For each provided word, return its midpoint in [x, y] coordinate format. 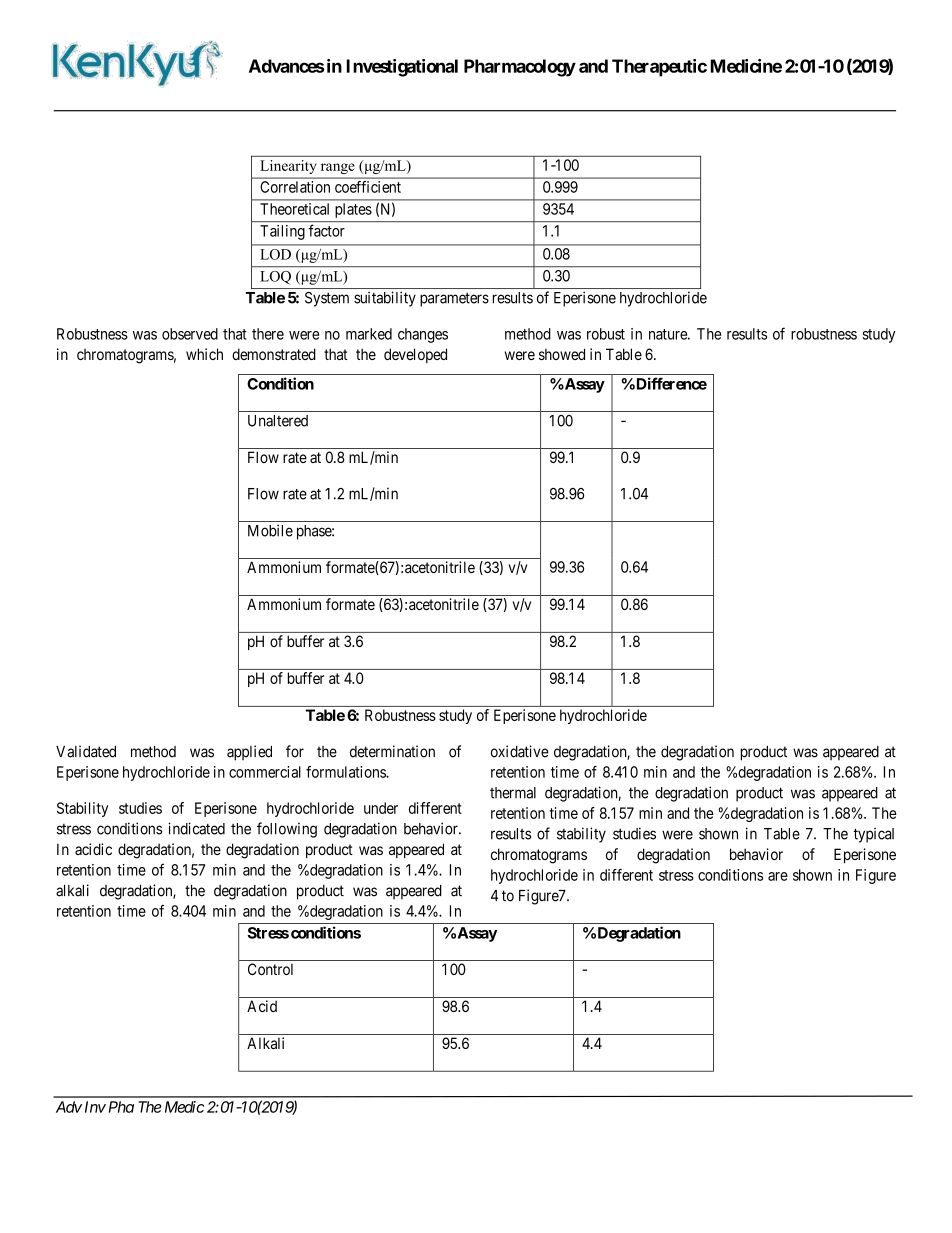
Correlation [295, 187]
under [381, 808]
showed [562, 354]
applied [249, 753]
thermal [513, 793]
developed [415, 355]
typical [873, 835]
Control [270, 969]
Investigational [402, 68]
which [204, 354]
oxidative [520, 751]
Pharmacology [520, 68]
